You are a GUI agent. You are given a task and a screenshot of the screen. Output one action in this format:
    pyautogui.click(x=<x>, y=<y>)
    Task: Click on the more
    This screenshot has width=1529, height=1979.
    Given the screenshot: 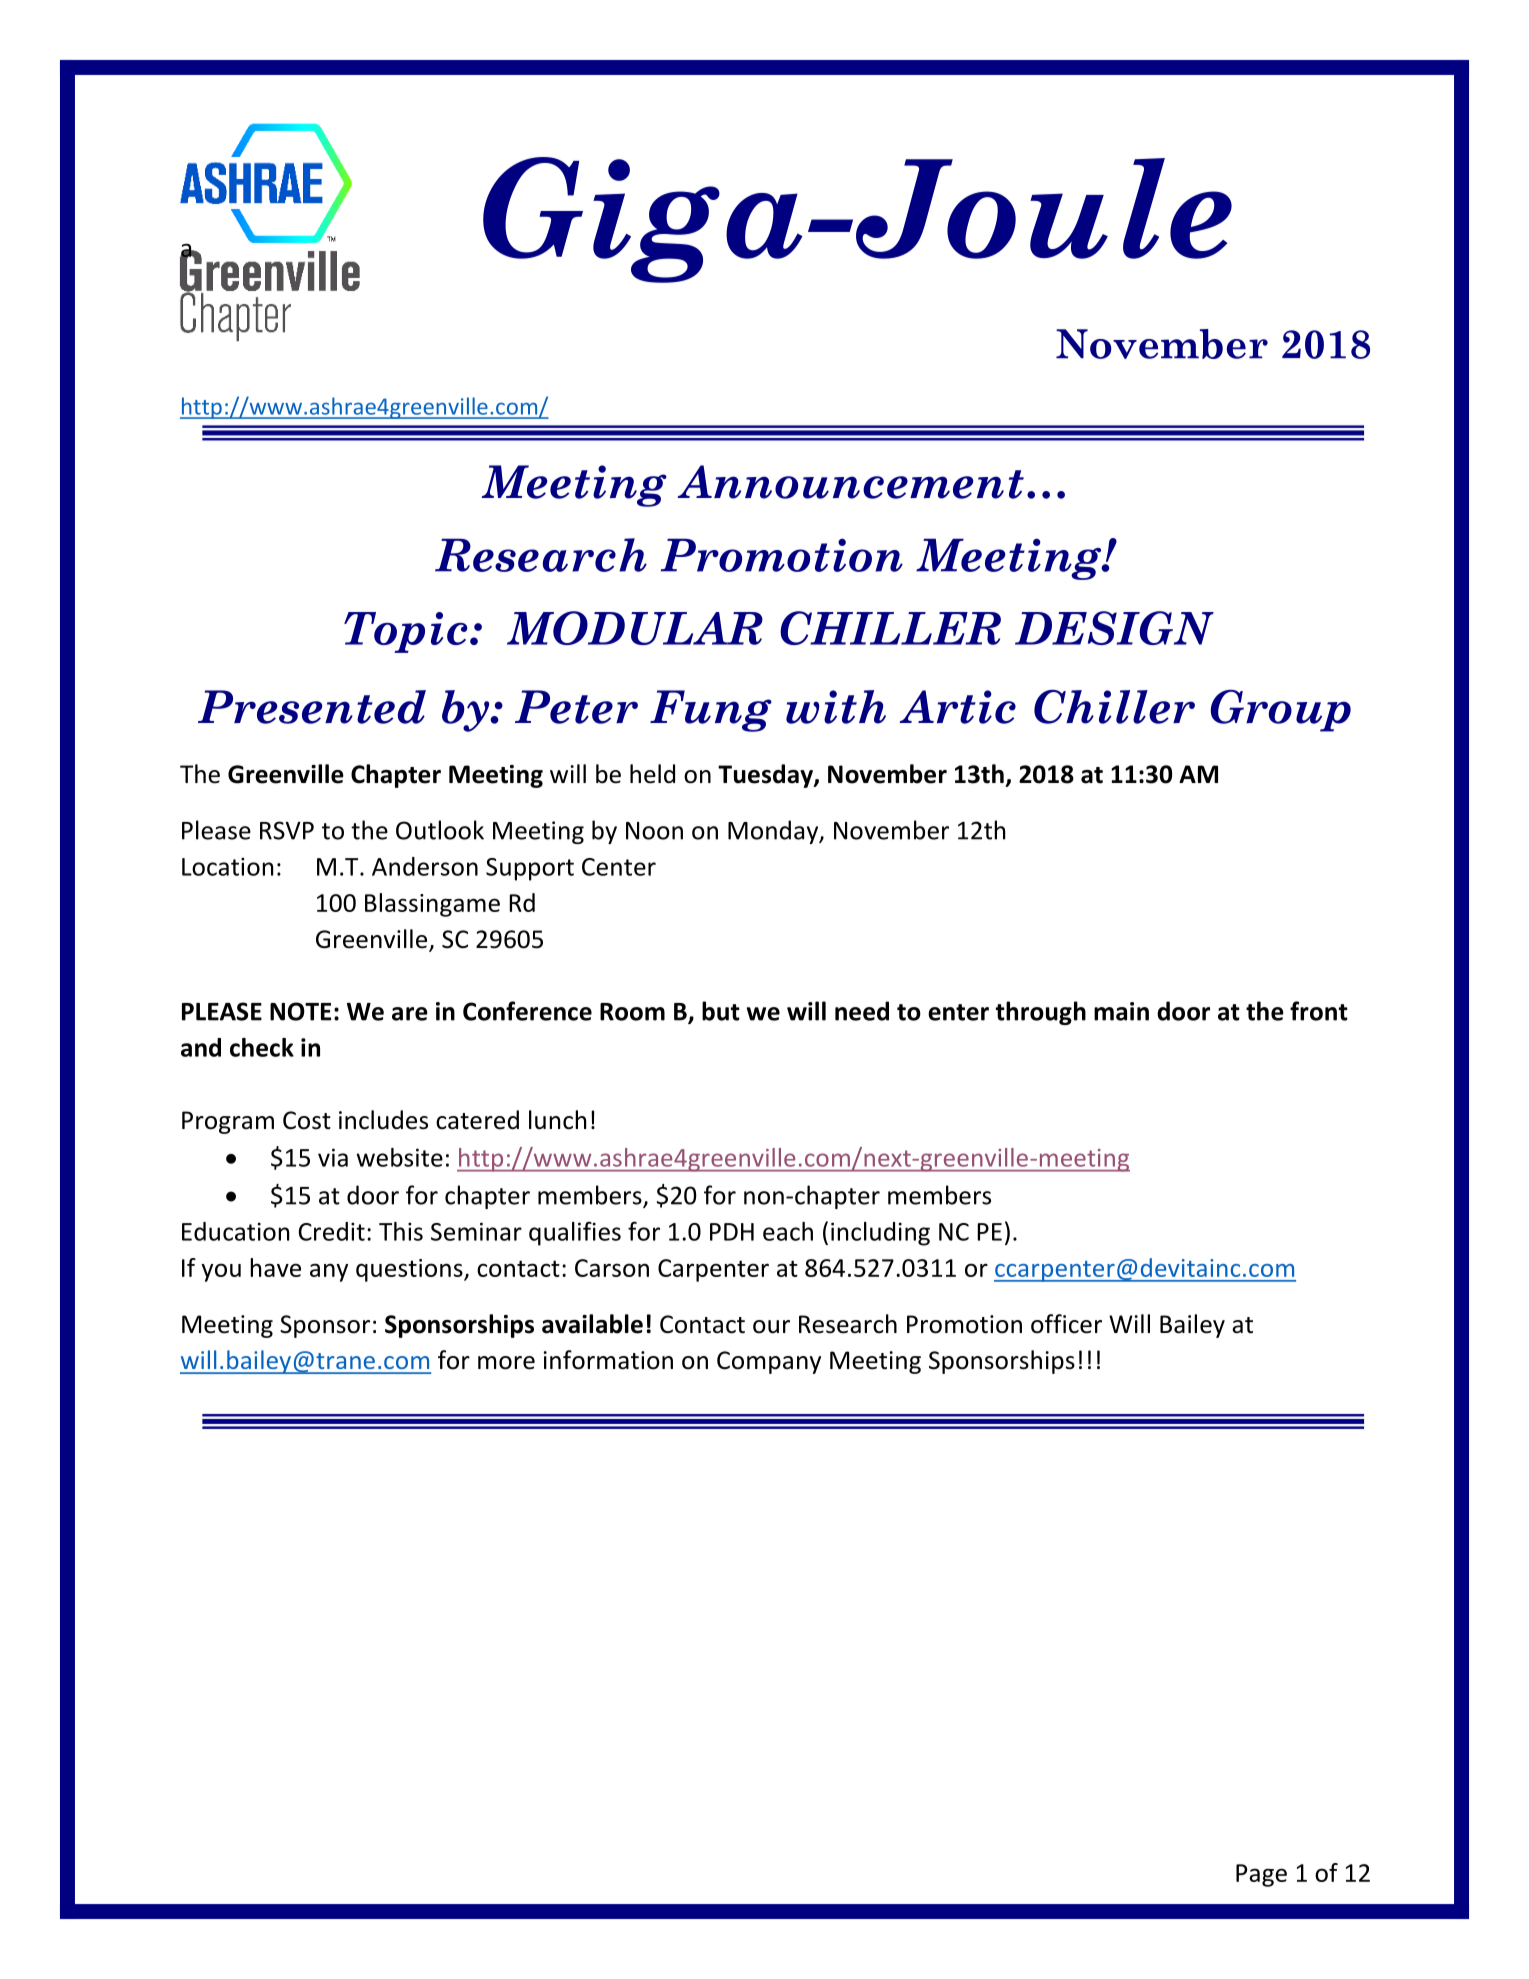 What is the action you would take?
    pyautogui.click(x=506, y=1363)
